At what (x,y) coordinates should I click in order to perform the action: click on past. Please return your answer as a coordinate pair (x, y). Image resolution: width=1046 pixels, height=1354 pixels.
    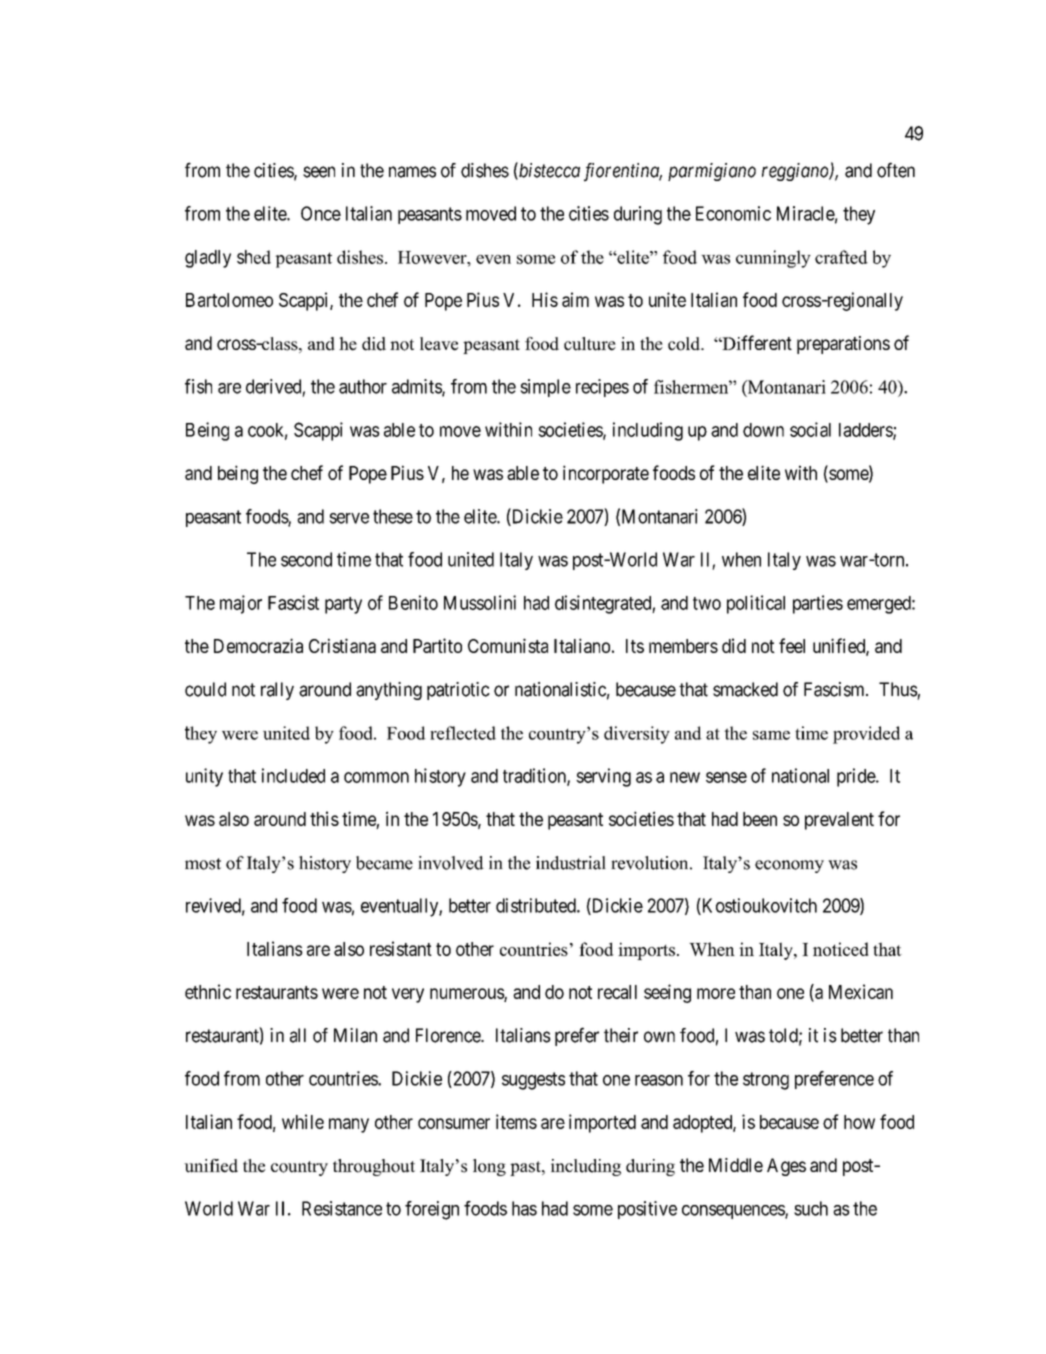
    Looking at the image, I should click on (526, 1168).
